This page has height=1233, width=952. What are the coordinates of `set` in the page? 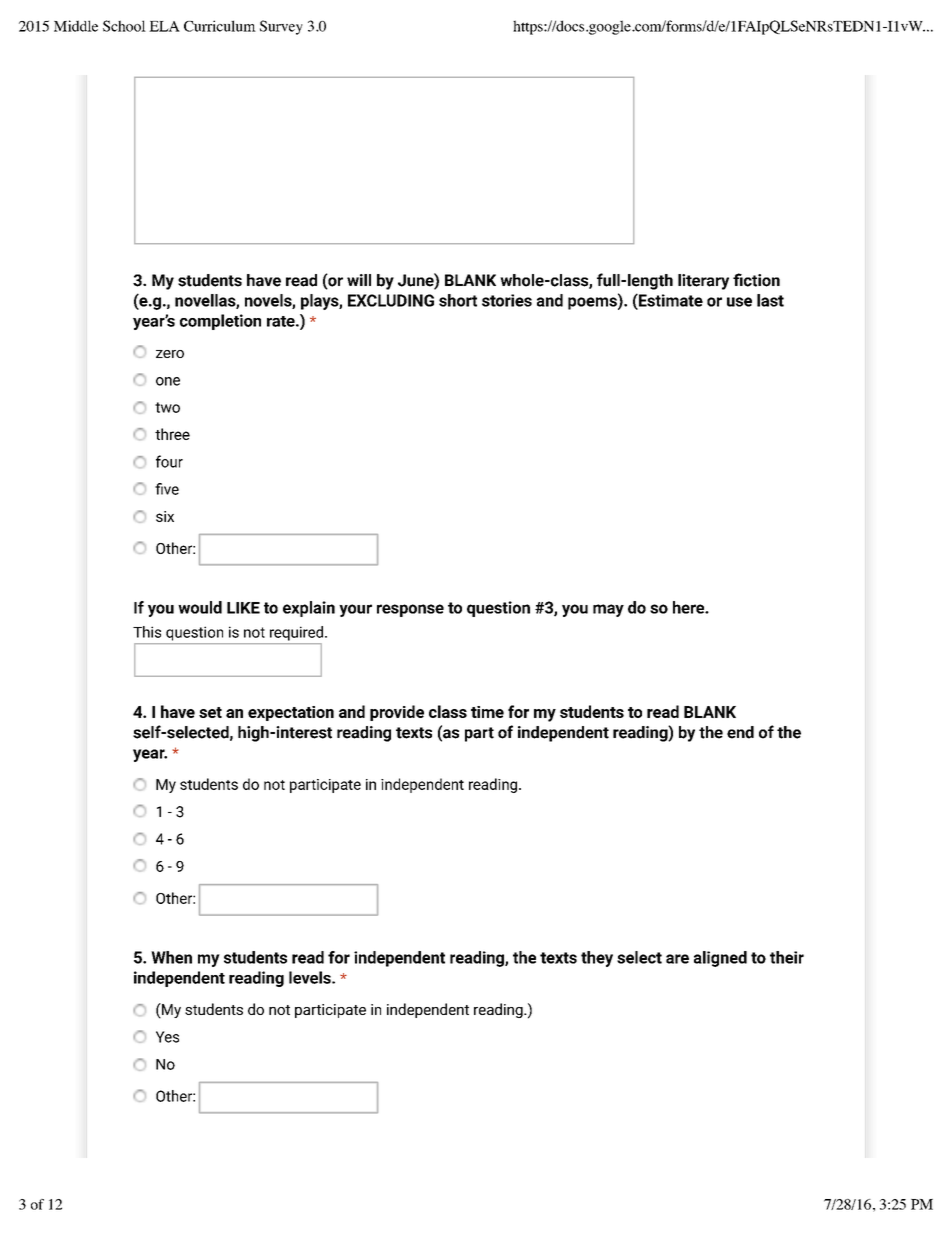 It's located at (210, 712).
